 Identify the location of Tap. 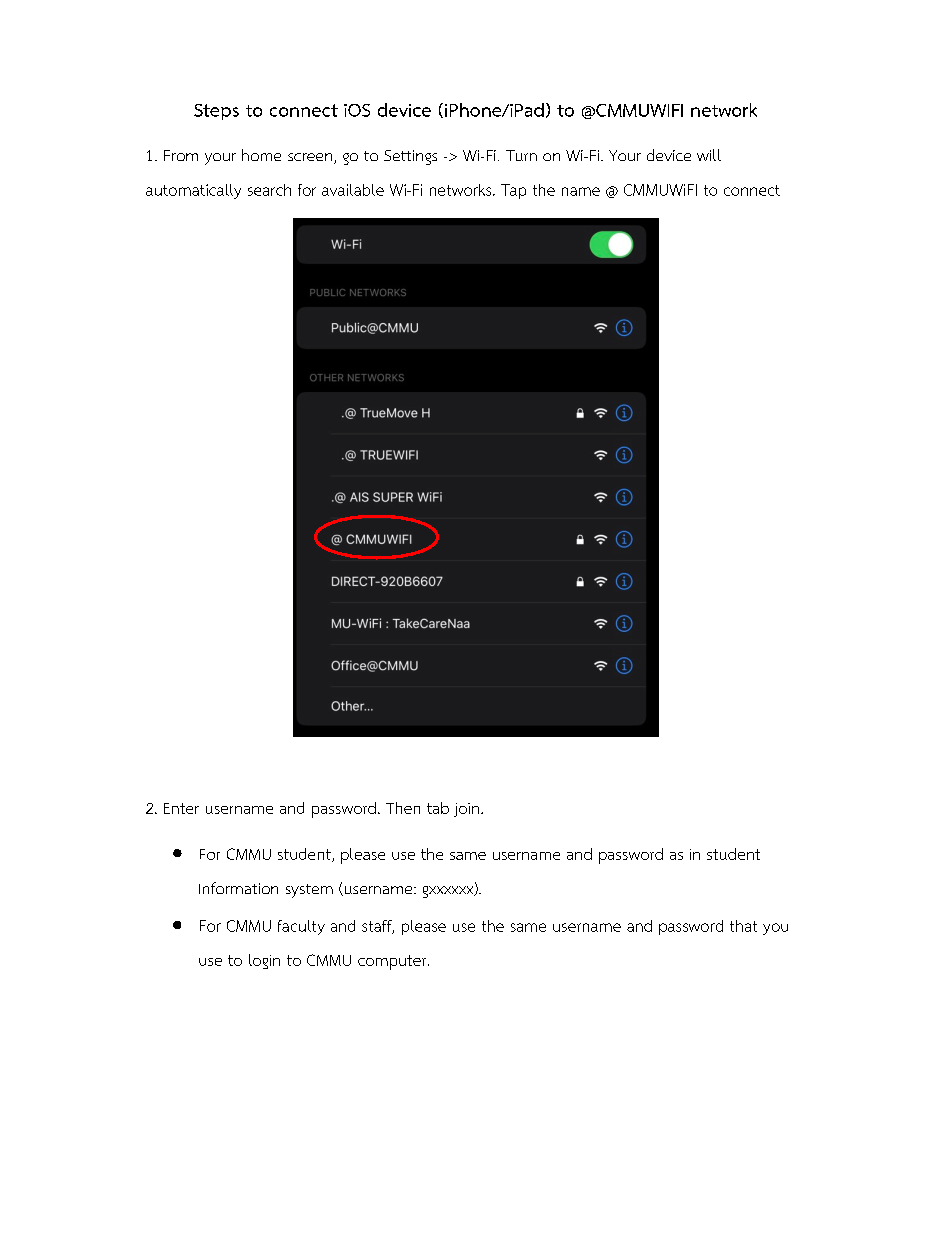
(513, 191).
